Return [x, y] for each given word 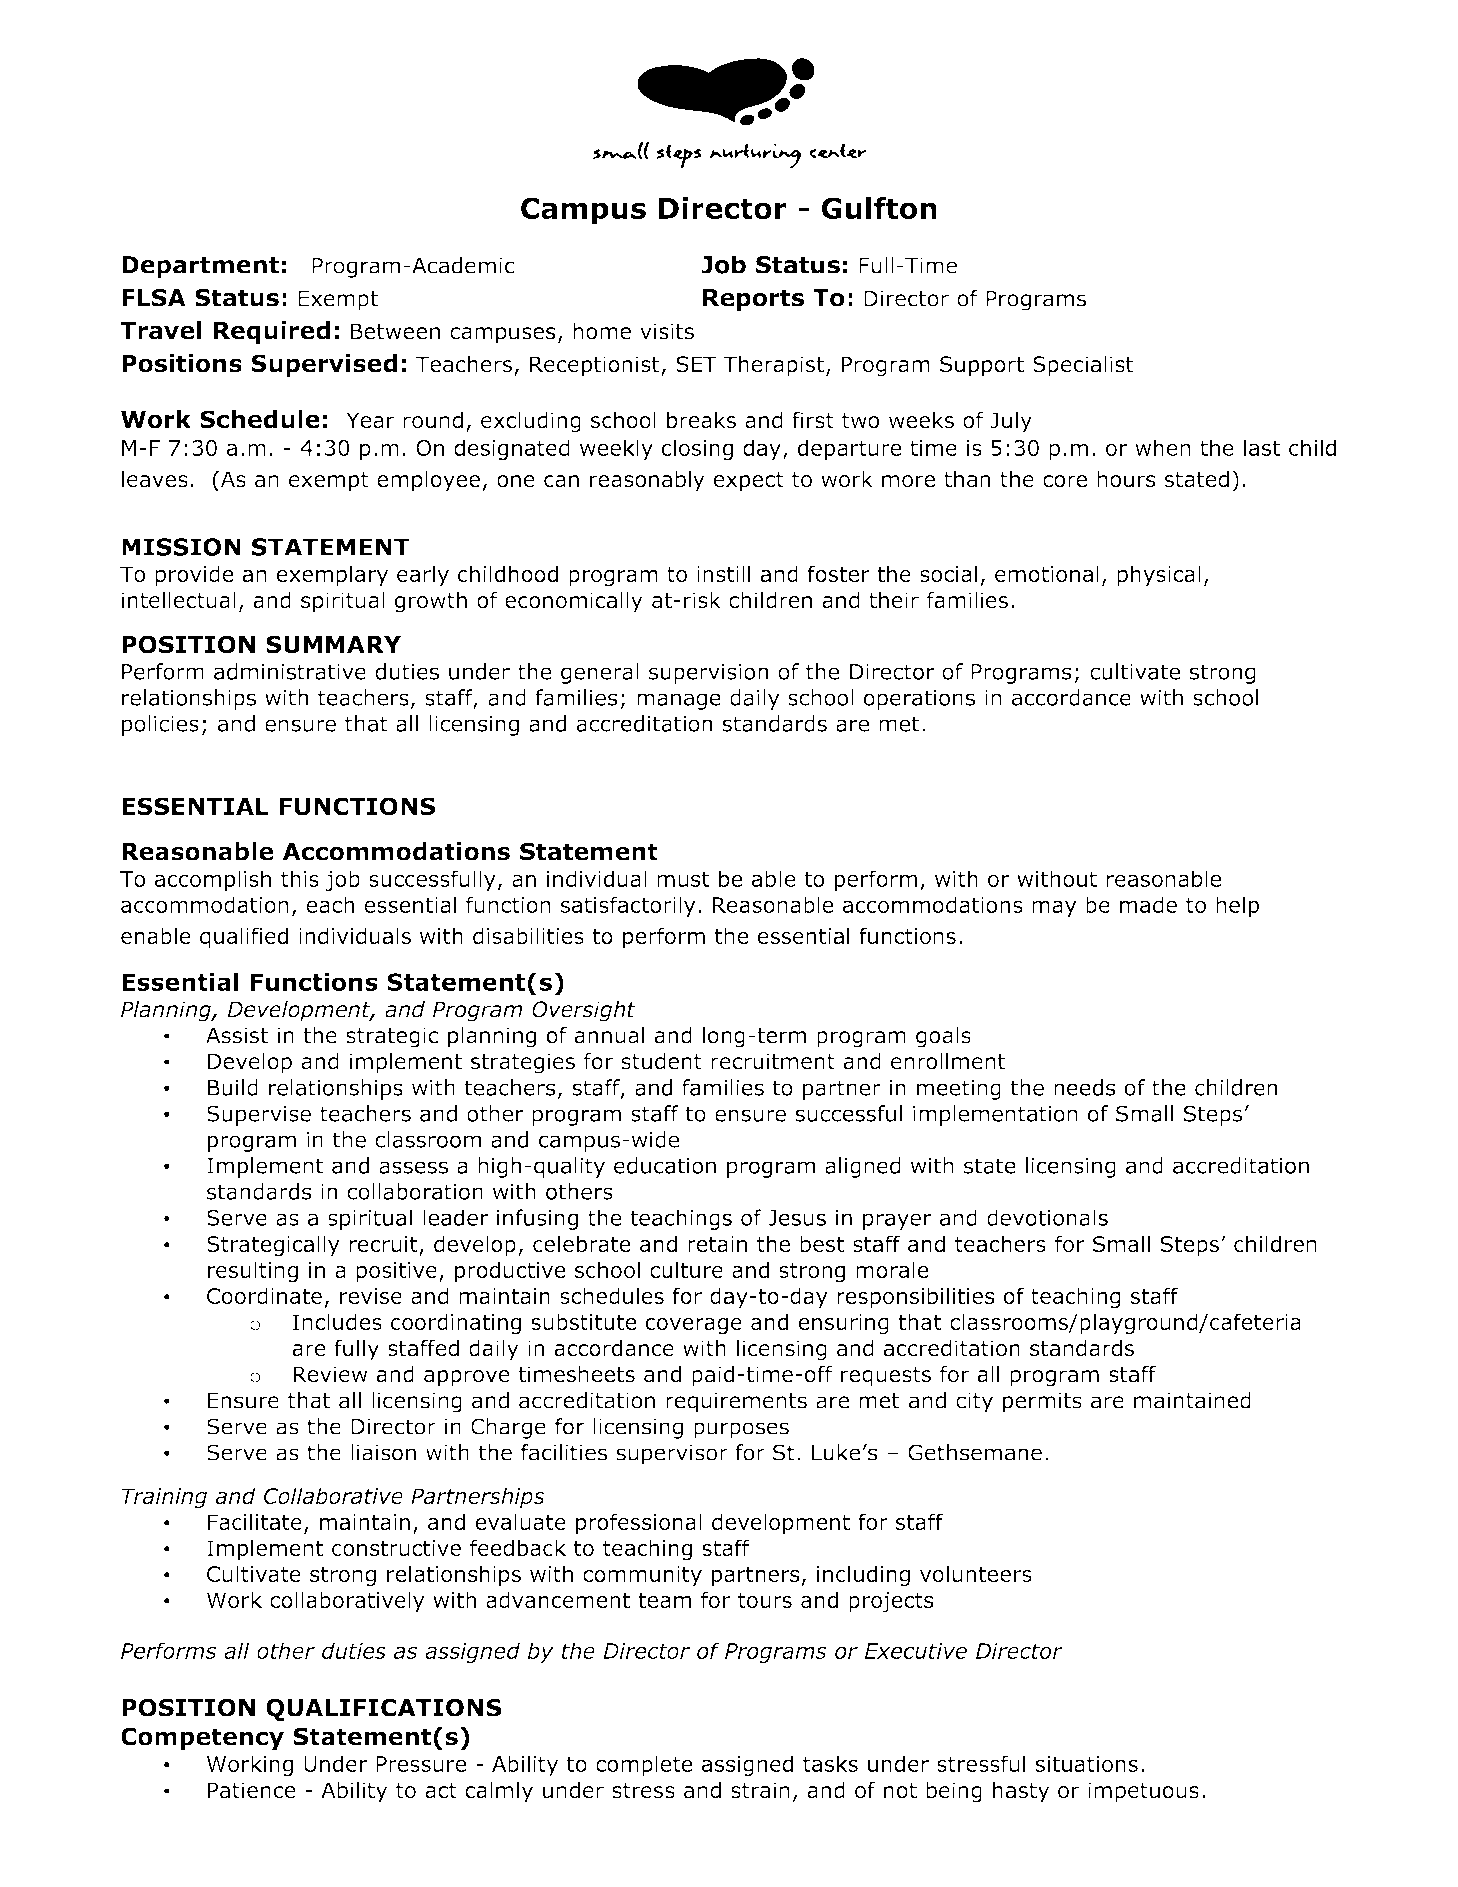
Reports [753, 300]
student [661, 1061]
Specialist [1083, 366]
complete [644, 1765]
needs [1085, 1087]
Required [271, 332]
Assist [237, 1035]
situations [1087, 1764]
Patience [252, 1790]
